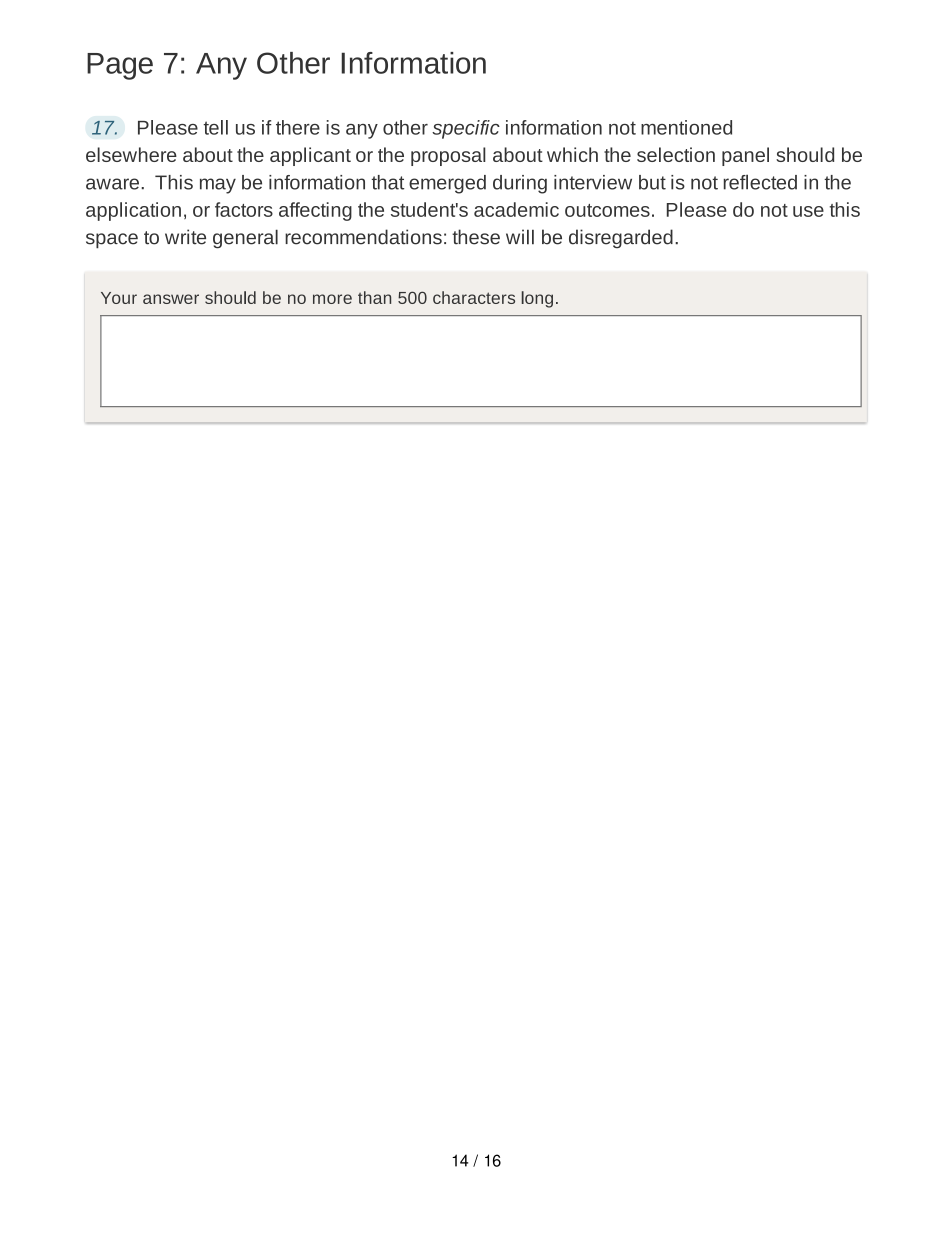 This screenshot has width=952, height=1233. Describe the element at coordinates (686, 127) in the screenshot. I see `mentioned` at that location.
